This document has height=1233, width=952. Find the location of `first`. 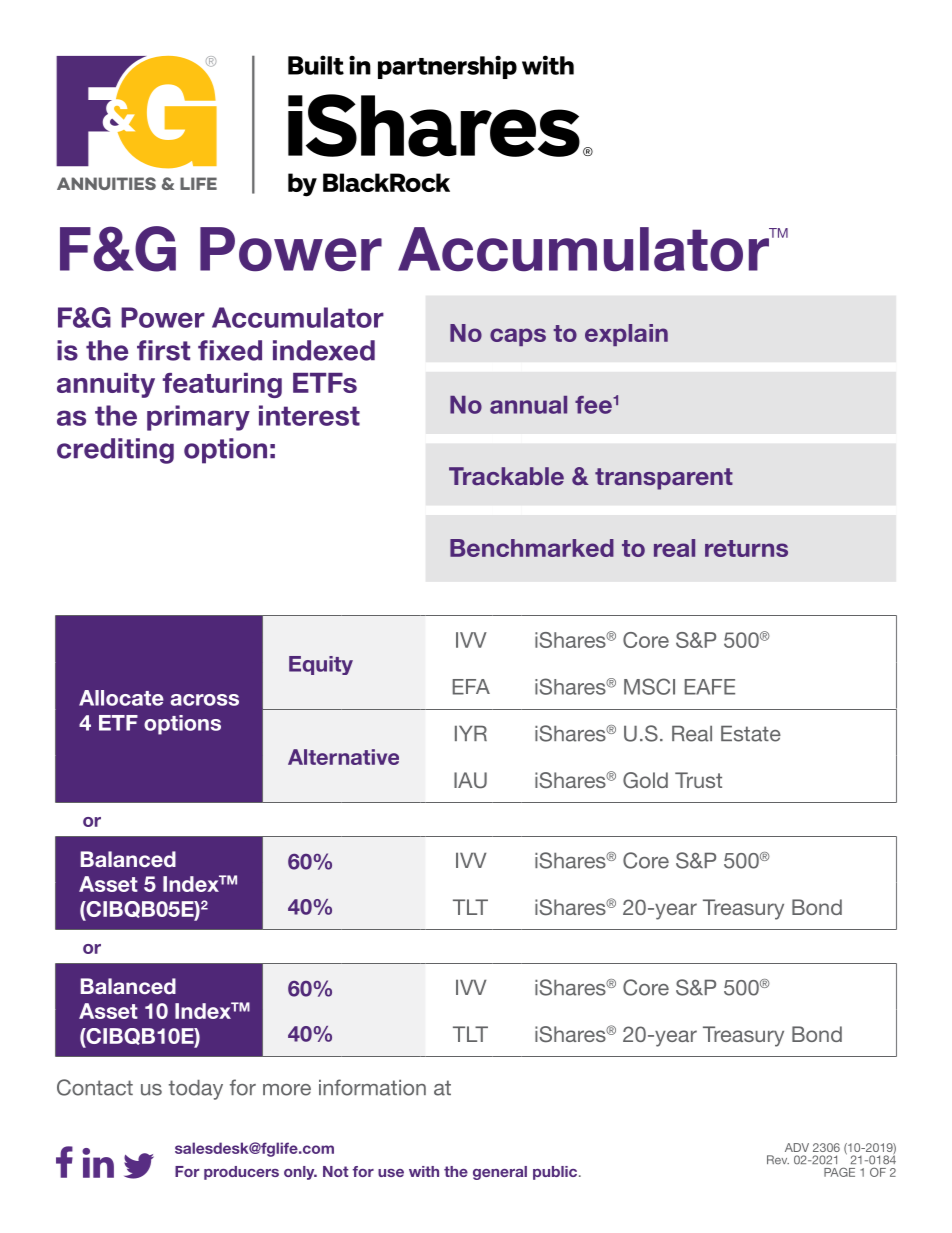

first is located at coordinates (163, 350).
